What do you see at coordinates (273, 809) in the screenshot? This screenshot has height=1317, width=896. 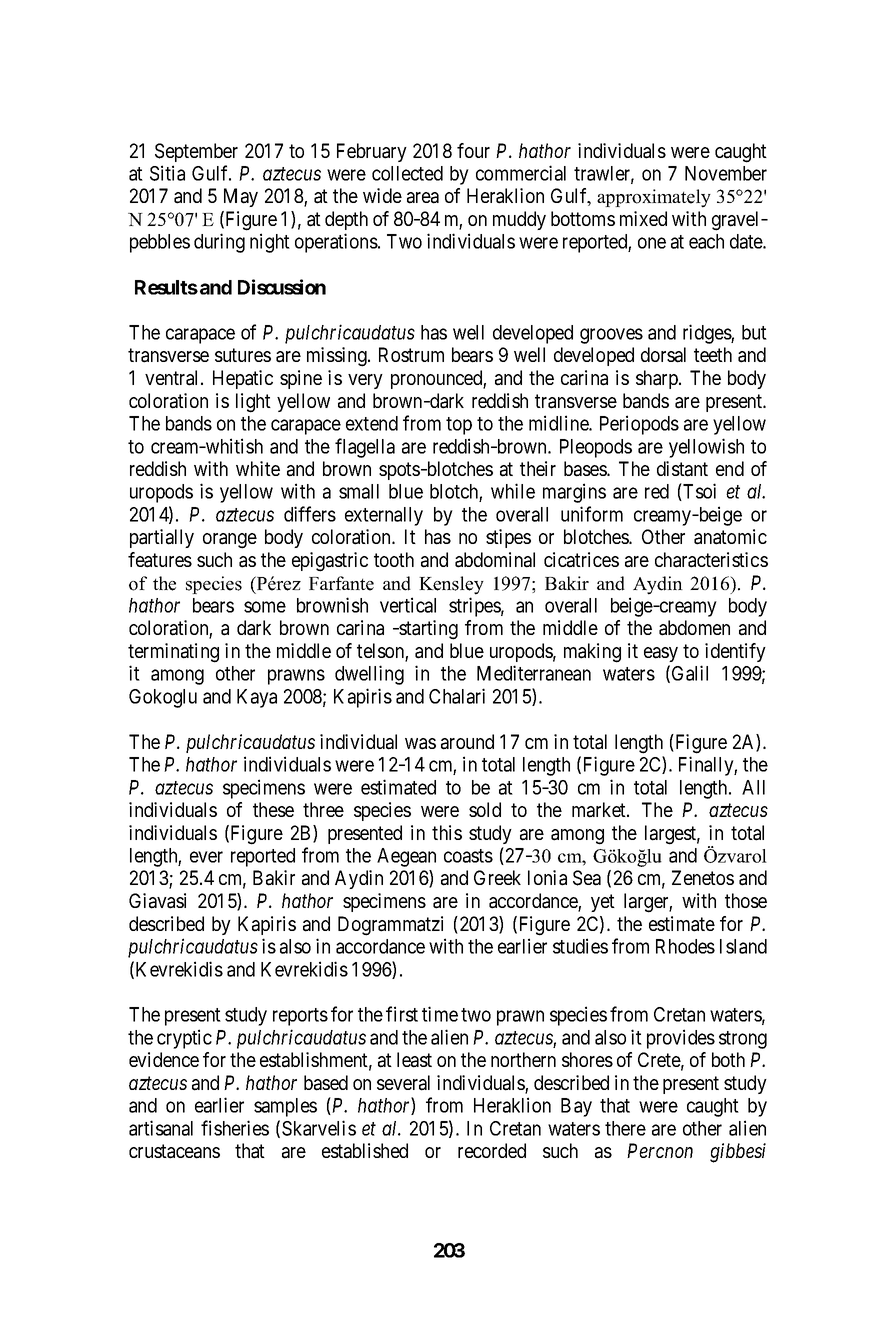 I see `these` at bounding box center [273, 809].
